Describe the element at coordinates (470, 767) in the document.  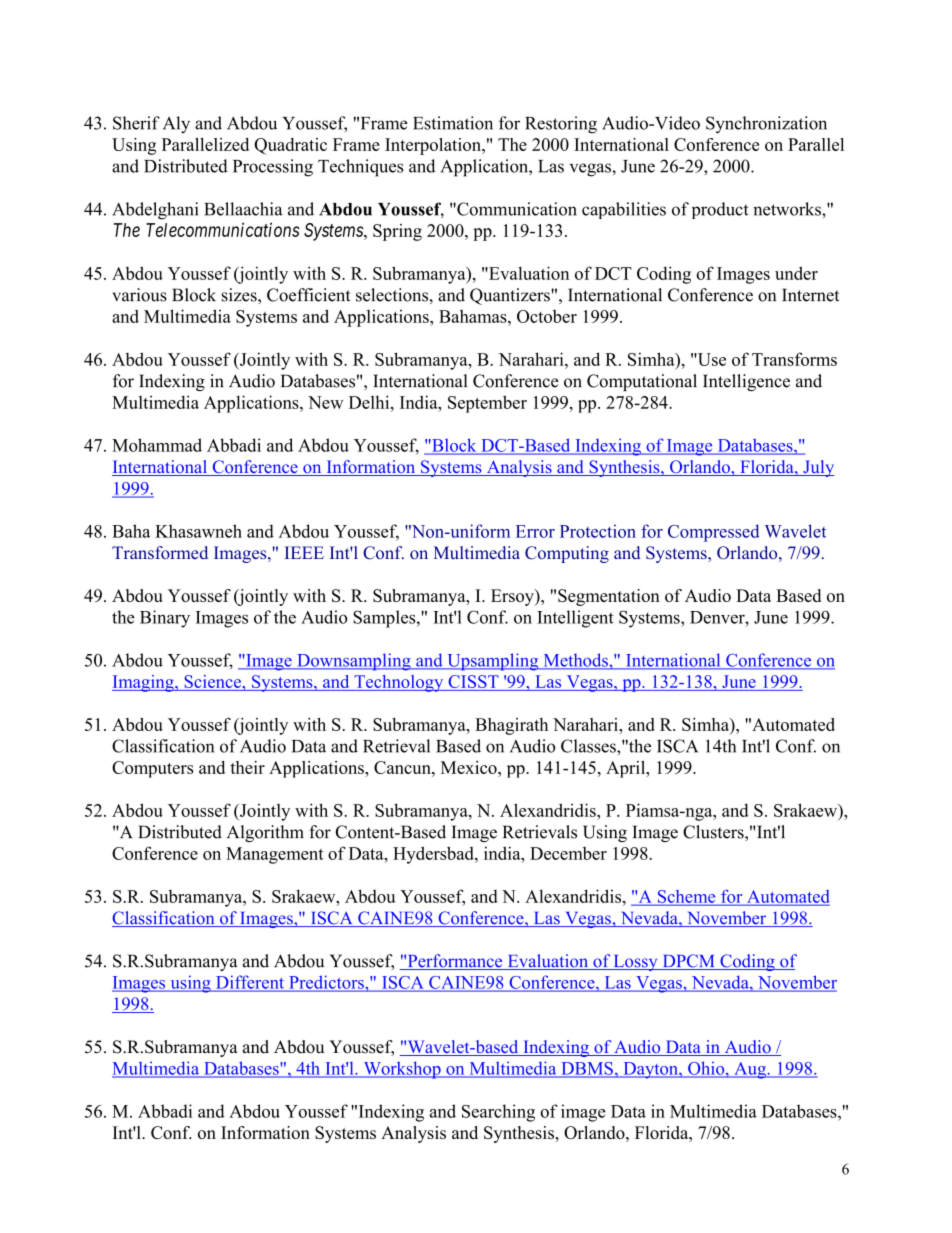
I see `Mexico` at that location.
